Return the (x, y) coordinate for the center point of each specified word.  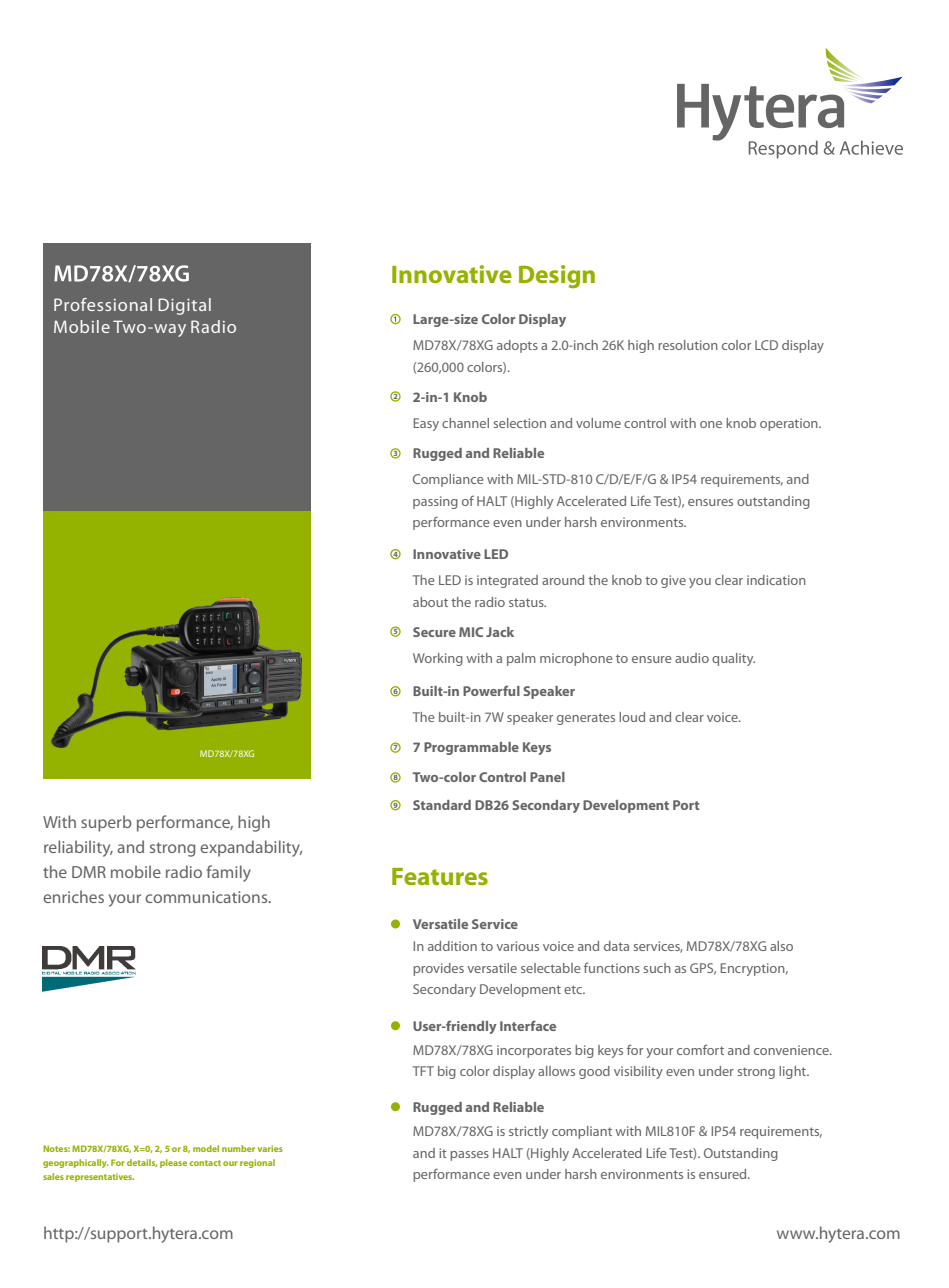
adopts (517, 346)
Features (440, 876)
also (781, 946)
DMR (89, 872)
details (142, 1163)
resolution (688, 345)
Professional (103, 304)
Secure (434, 632)
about (430, 602)
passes (469, 1156)
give (673, 581)
